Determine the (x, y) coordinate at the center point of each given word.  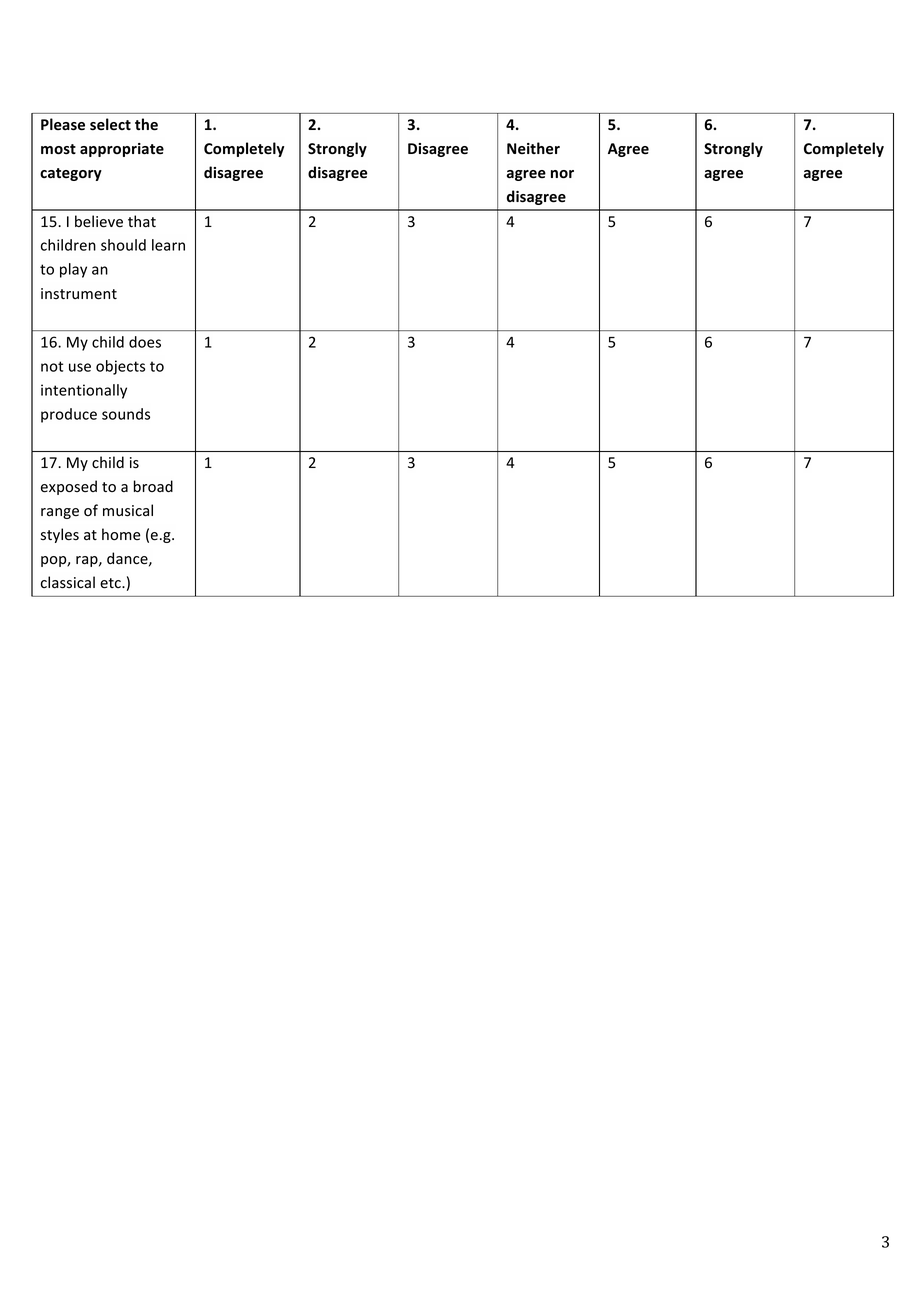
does (145, 342)
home (121, 534)
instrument (79, 294)
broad (153, 486)
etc (111, 583)
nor (562, 174)
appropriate (122, 150)
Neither (533, 148)
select (110, 124)
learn (168, 245)
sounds (126, 414)
